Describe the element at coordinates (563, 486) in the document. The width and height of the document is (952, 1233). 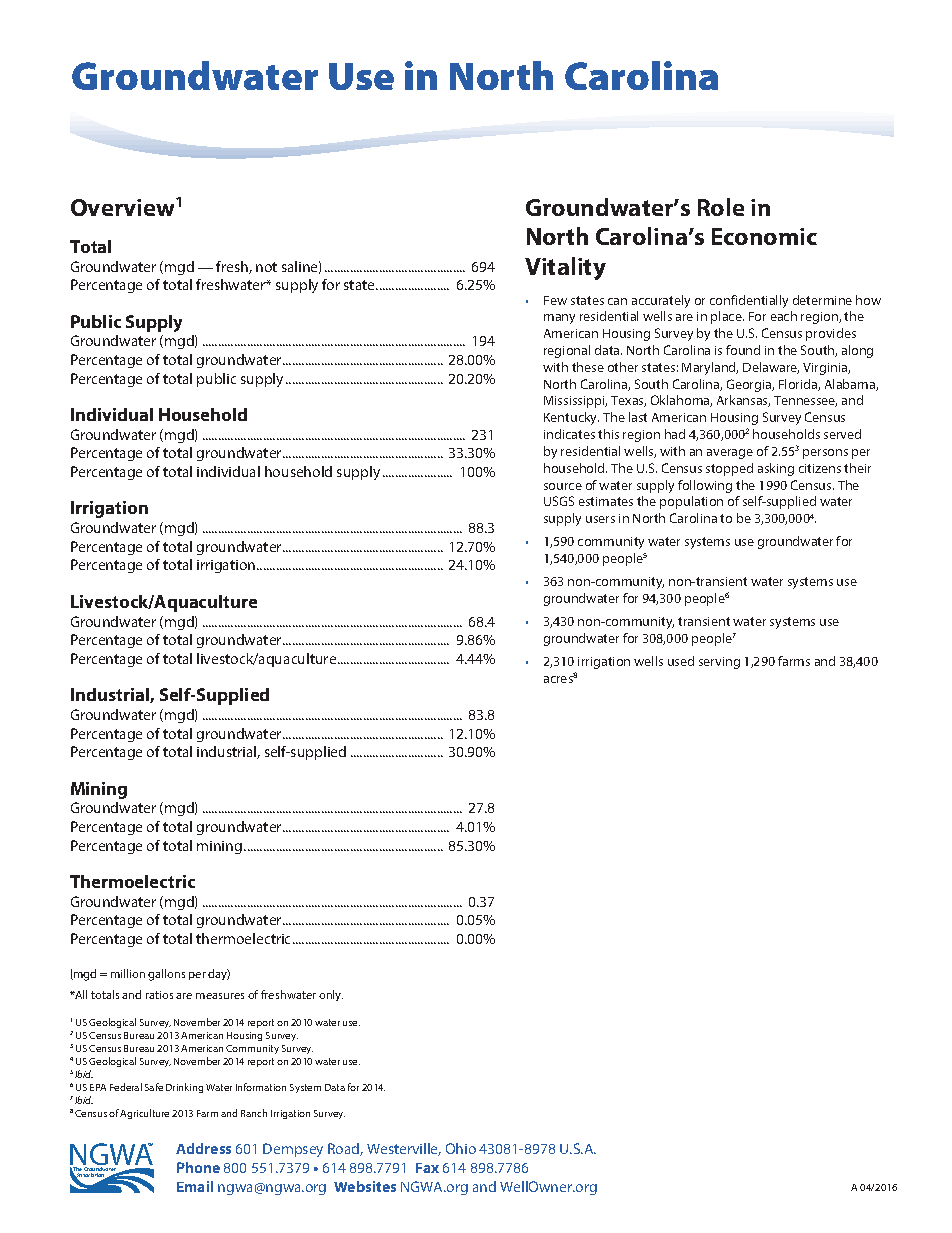
I see `source` at that location.
